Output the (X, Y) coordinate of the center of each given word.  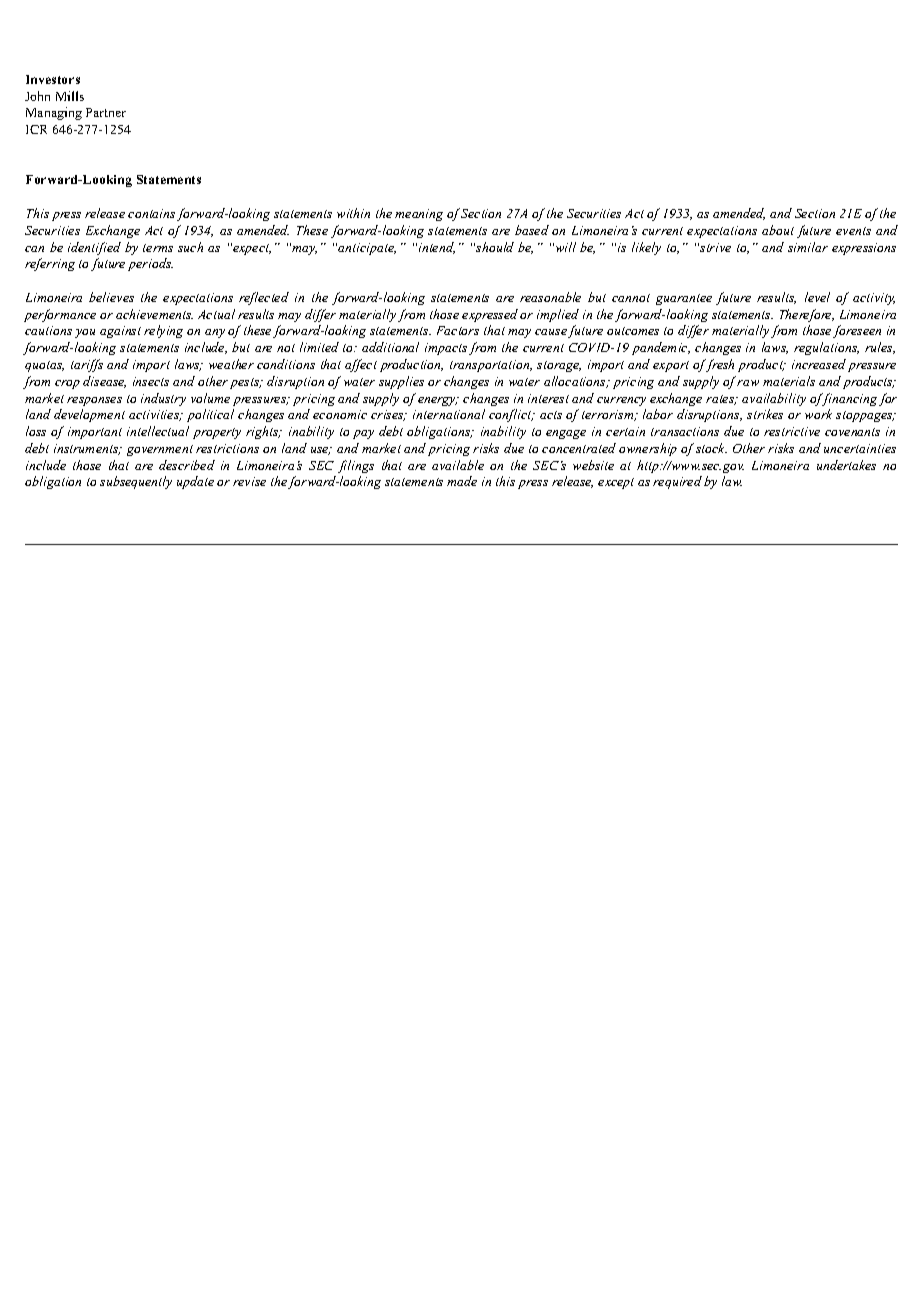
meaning (419, 215)
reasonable (550, 297)
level (817, 297)
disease (104, 382)
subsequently (136, 482)
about (778, 230)
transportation (491, 366)
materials (789, 381)
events (853, 231)
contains (151, 213)
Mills (70, 96)
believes (111, 297)
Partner (106, 112)
